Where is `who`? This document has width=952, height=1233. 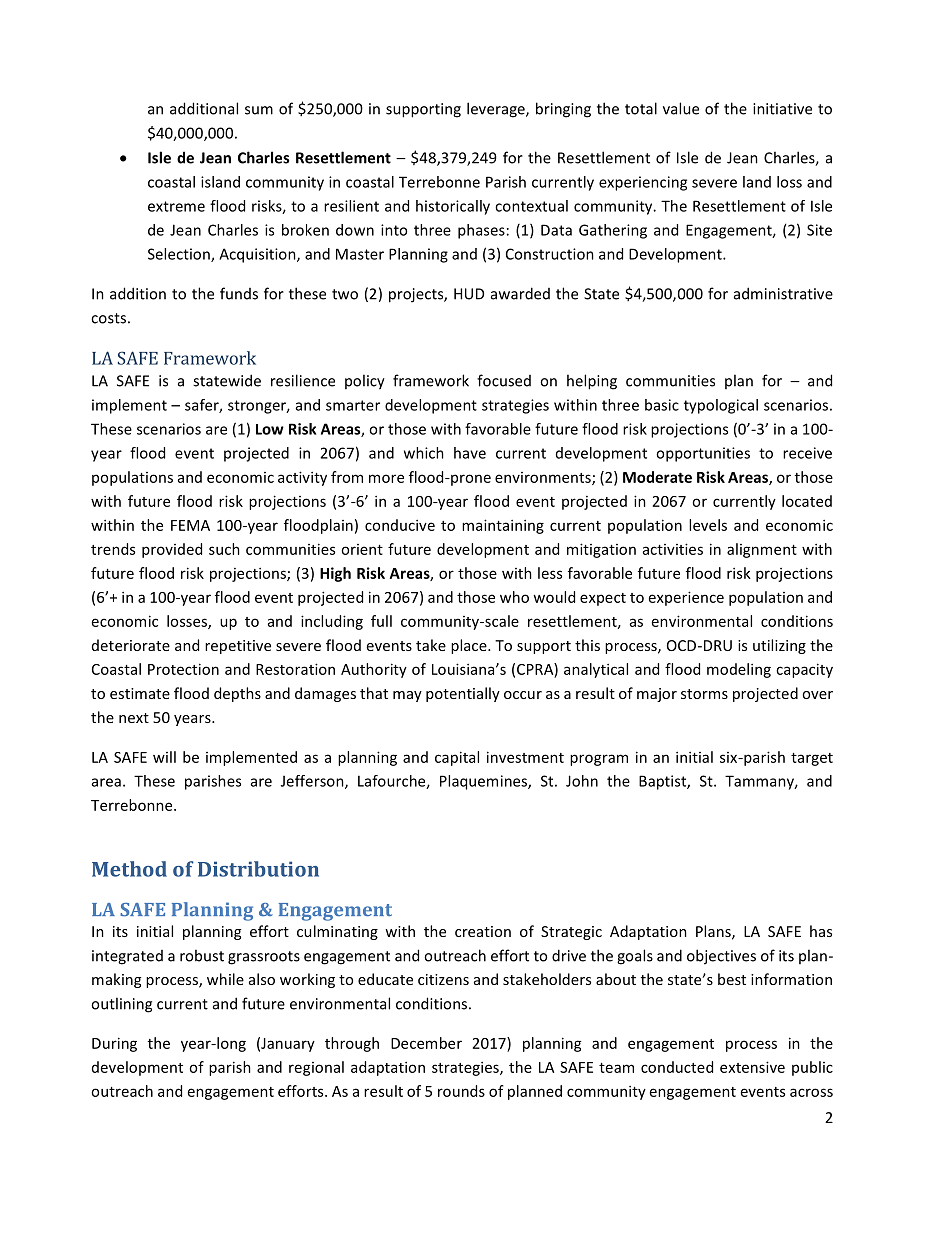
who is located at coordinates (514, 597).
